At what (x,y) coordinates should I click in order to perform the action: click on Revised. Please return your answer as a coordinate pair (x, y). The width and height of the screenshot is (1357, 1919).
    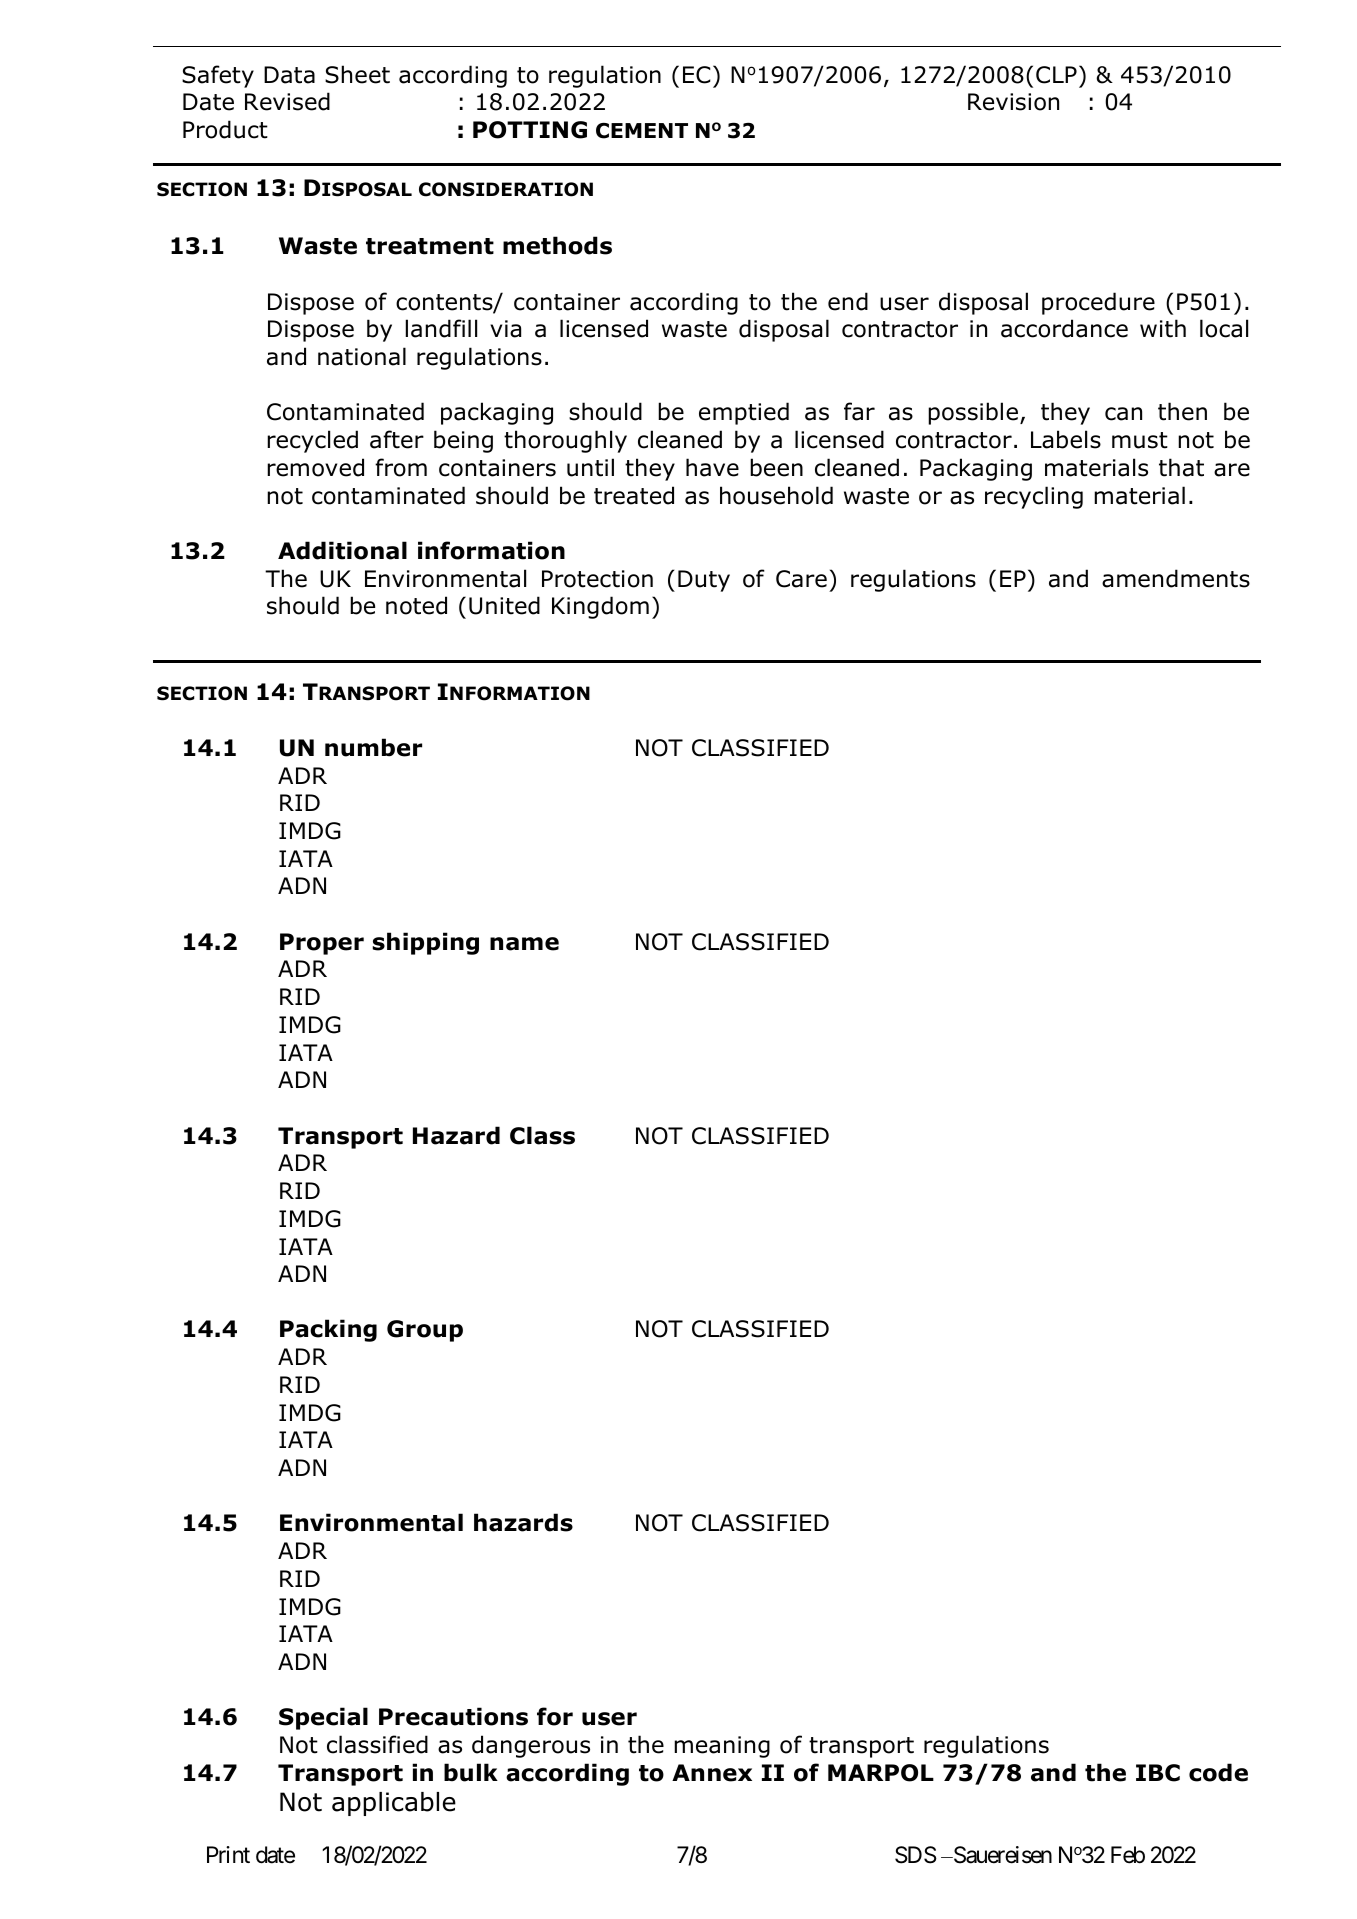
    Looking at the image, I should click on (287, 101).
